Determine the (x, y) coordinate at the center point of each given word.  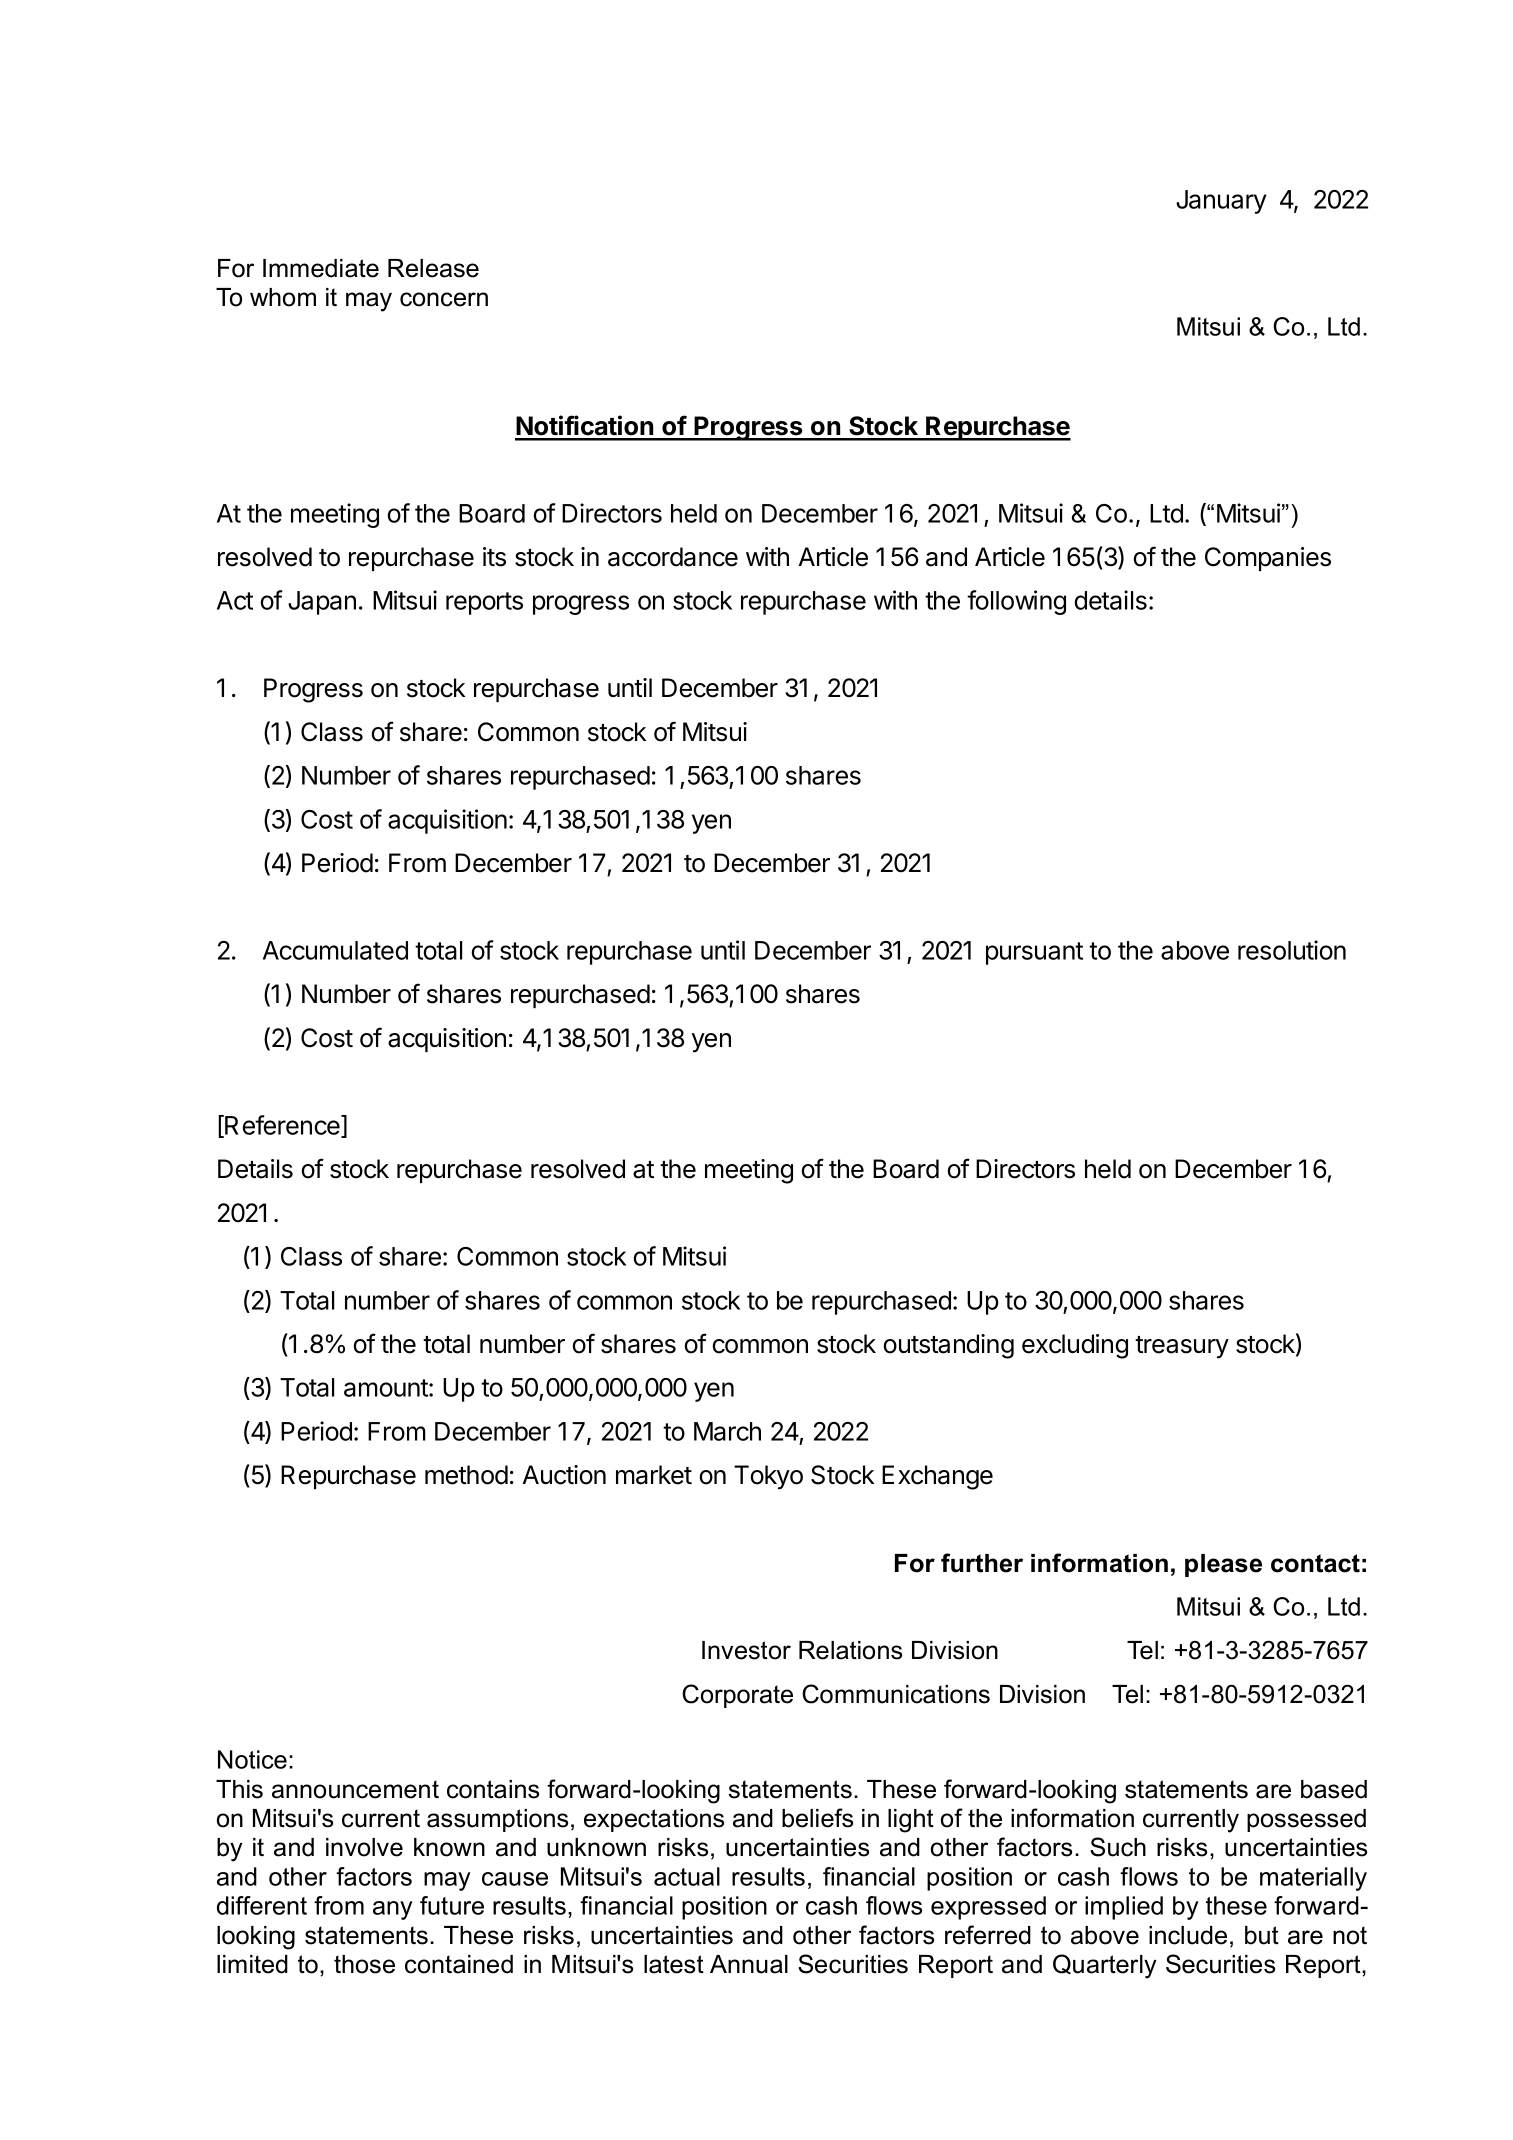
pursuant (1034, 953)
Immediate (321, 268)
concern (444, 299)
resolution (1292, 950)
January (1221, 202)
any (393, 1910)
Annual (749, 1964)
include (1188, 1935)
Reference (282, 1126)
